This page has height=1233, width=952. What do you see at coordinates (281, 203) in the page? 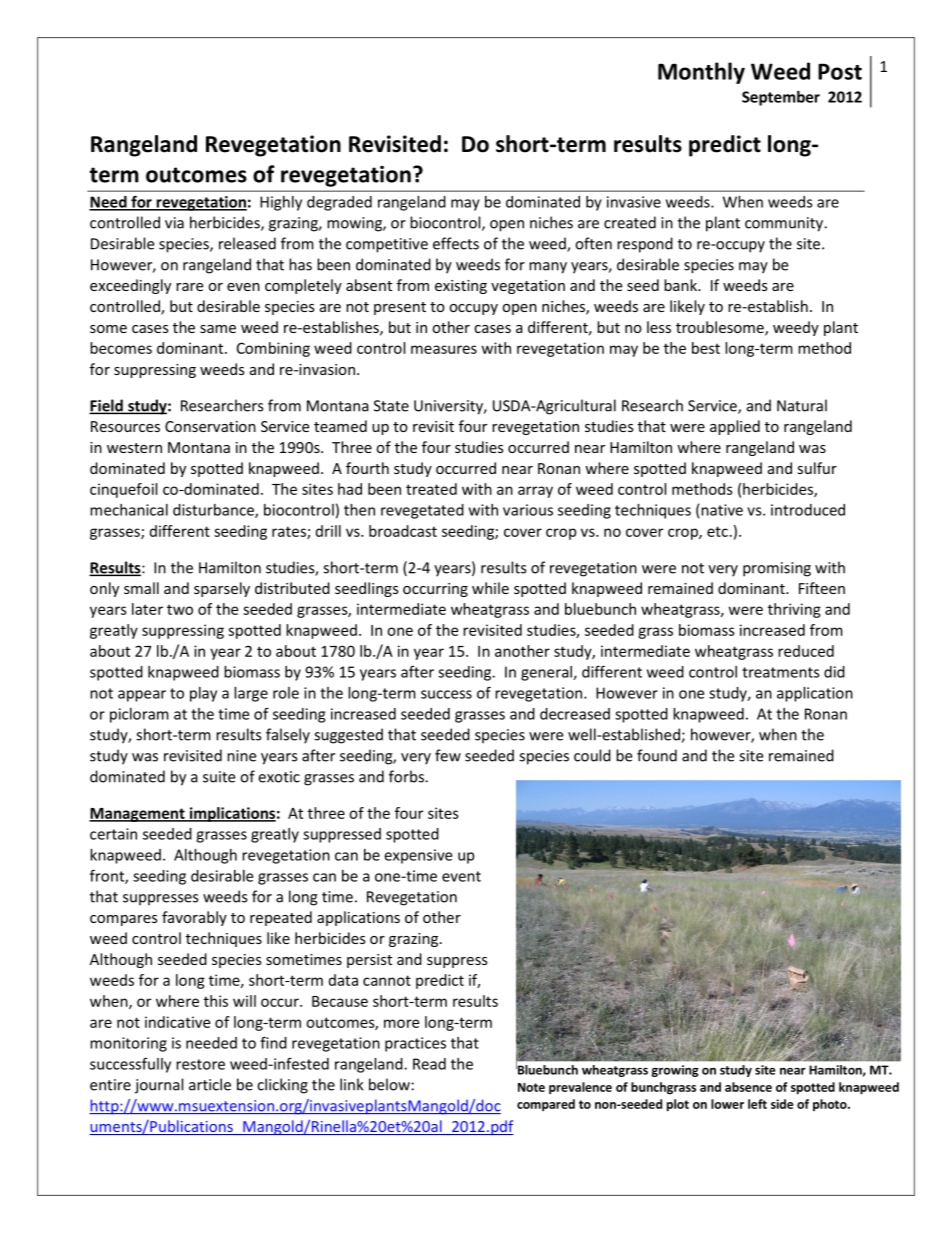
I see `Highly` at bounding box center [281, 203].
